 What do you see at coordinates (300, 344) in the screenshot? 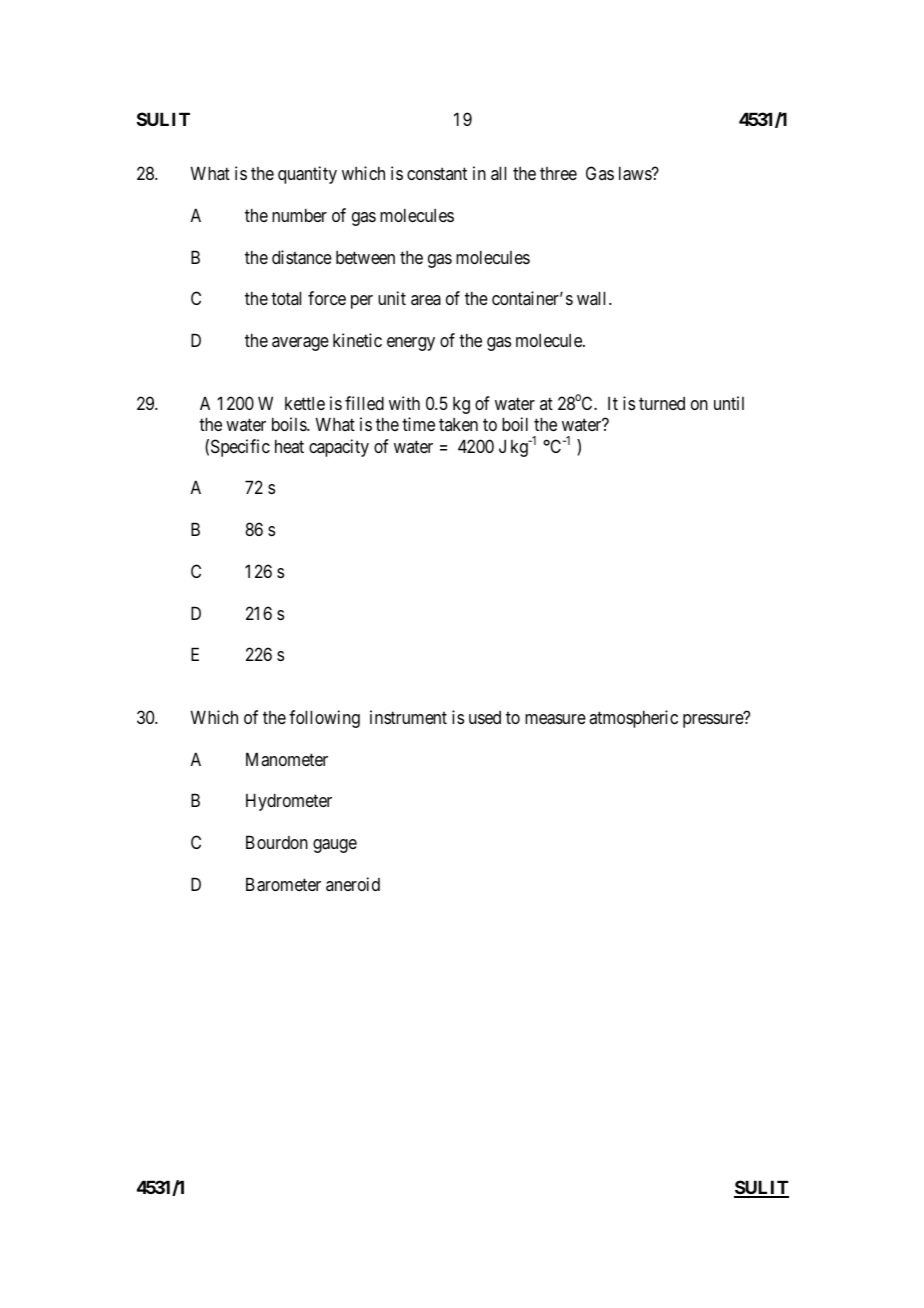
I see `average` at bounding box center [300, 344].
